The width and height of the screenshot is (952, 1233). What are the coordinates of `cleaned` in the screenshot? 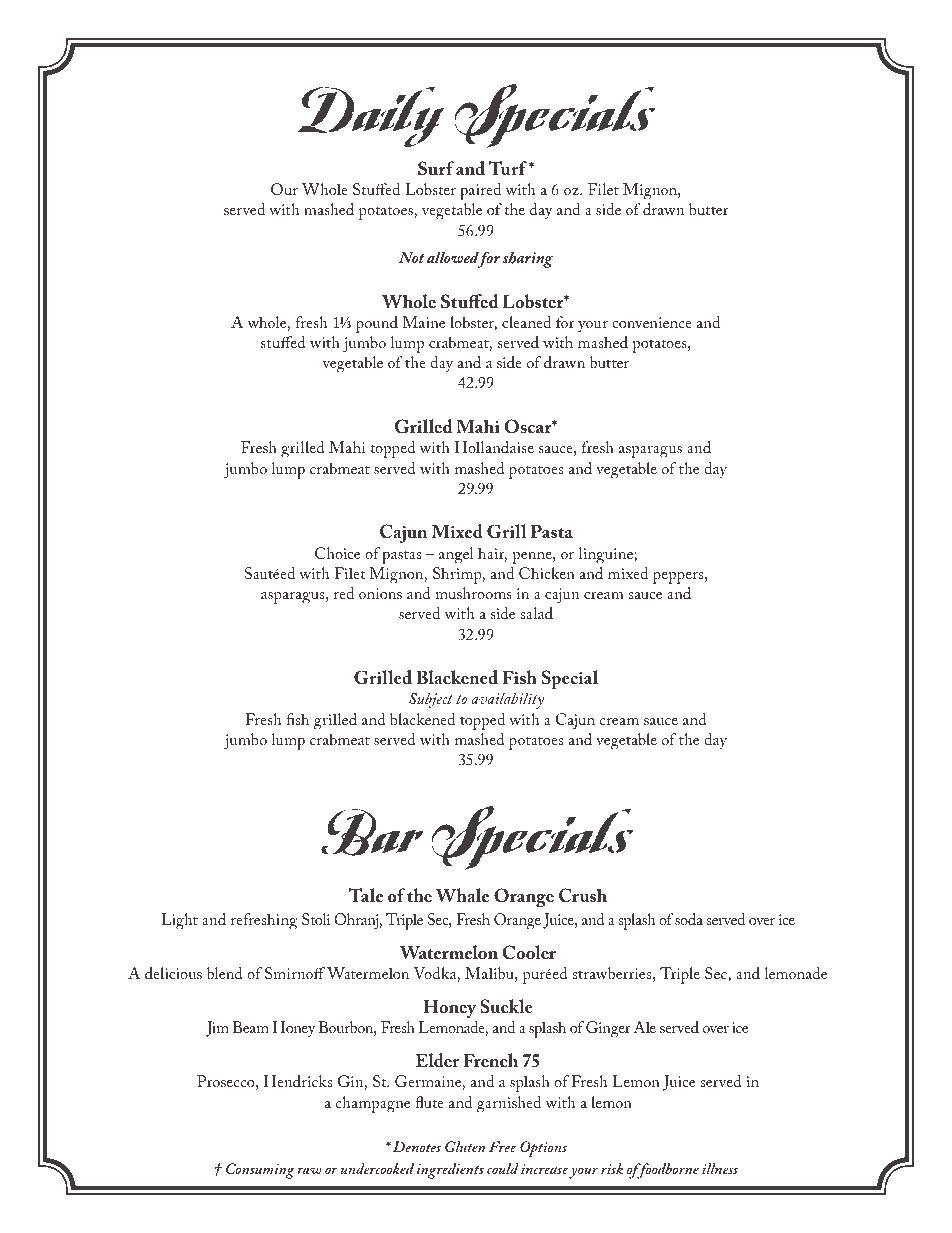 It's located at (526, 322).
